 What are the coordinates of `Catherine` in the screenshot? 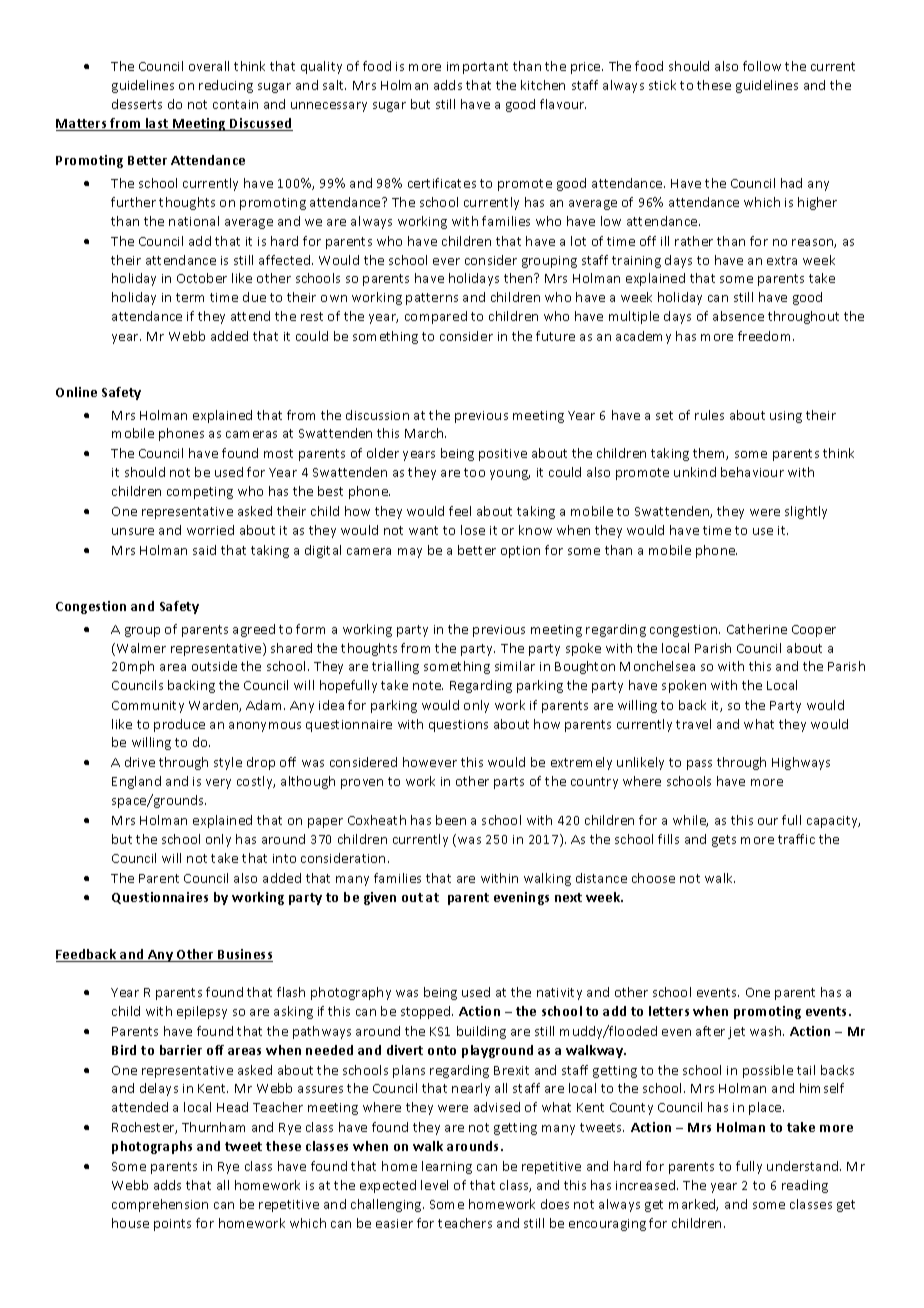 It's located at (757, 629).
